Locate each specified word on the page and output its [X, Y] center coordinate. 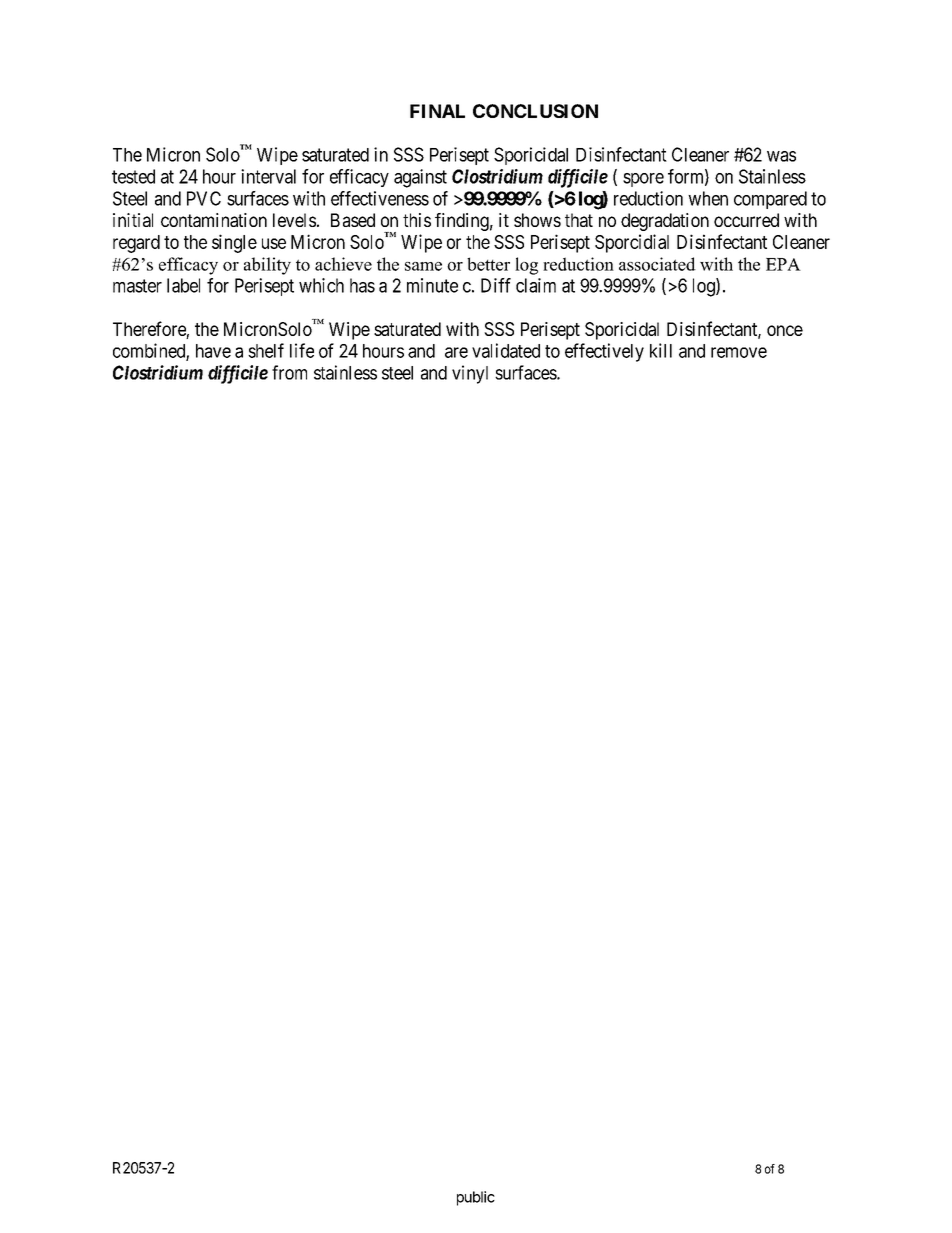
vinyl [470, 374]
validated [506, 350]
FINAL [437, 111]
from [289, 372]
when [708, 198]
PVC [204, 198]
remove [739, 352]
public [476, 1198]
